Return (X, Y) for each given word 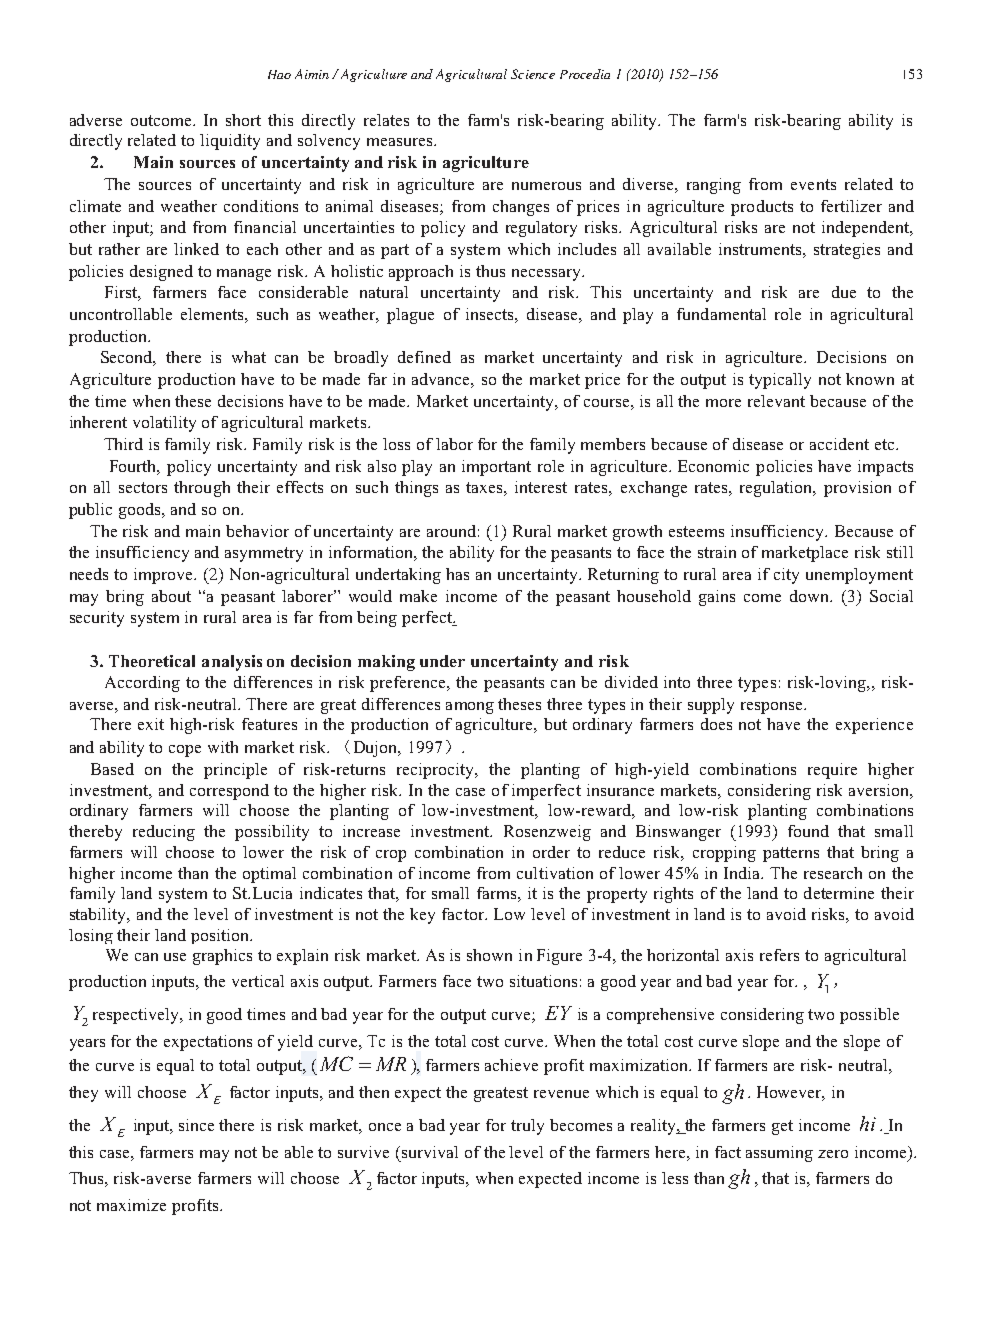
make (418, 596)
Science (533, 74)
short (243, 120)
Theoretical (152, 661)
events (813, 184)
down (811, 596)
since (196, 1125)
